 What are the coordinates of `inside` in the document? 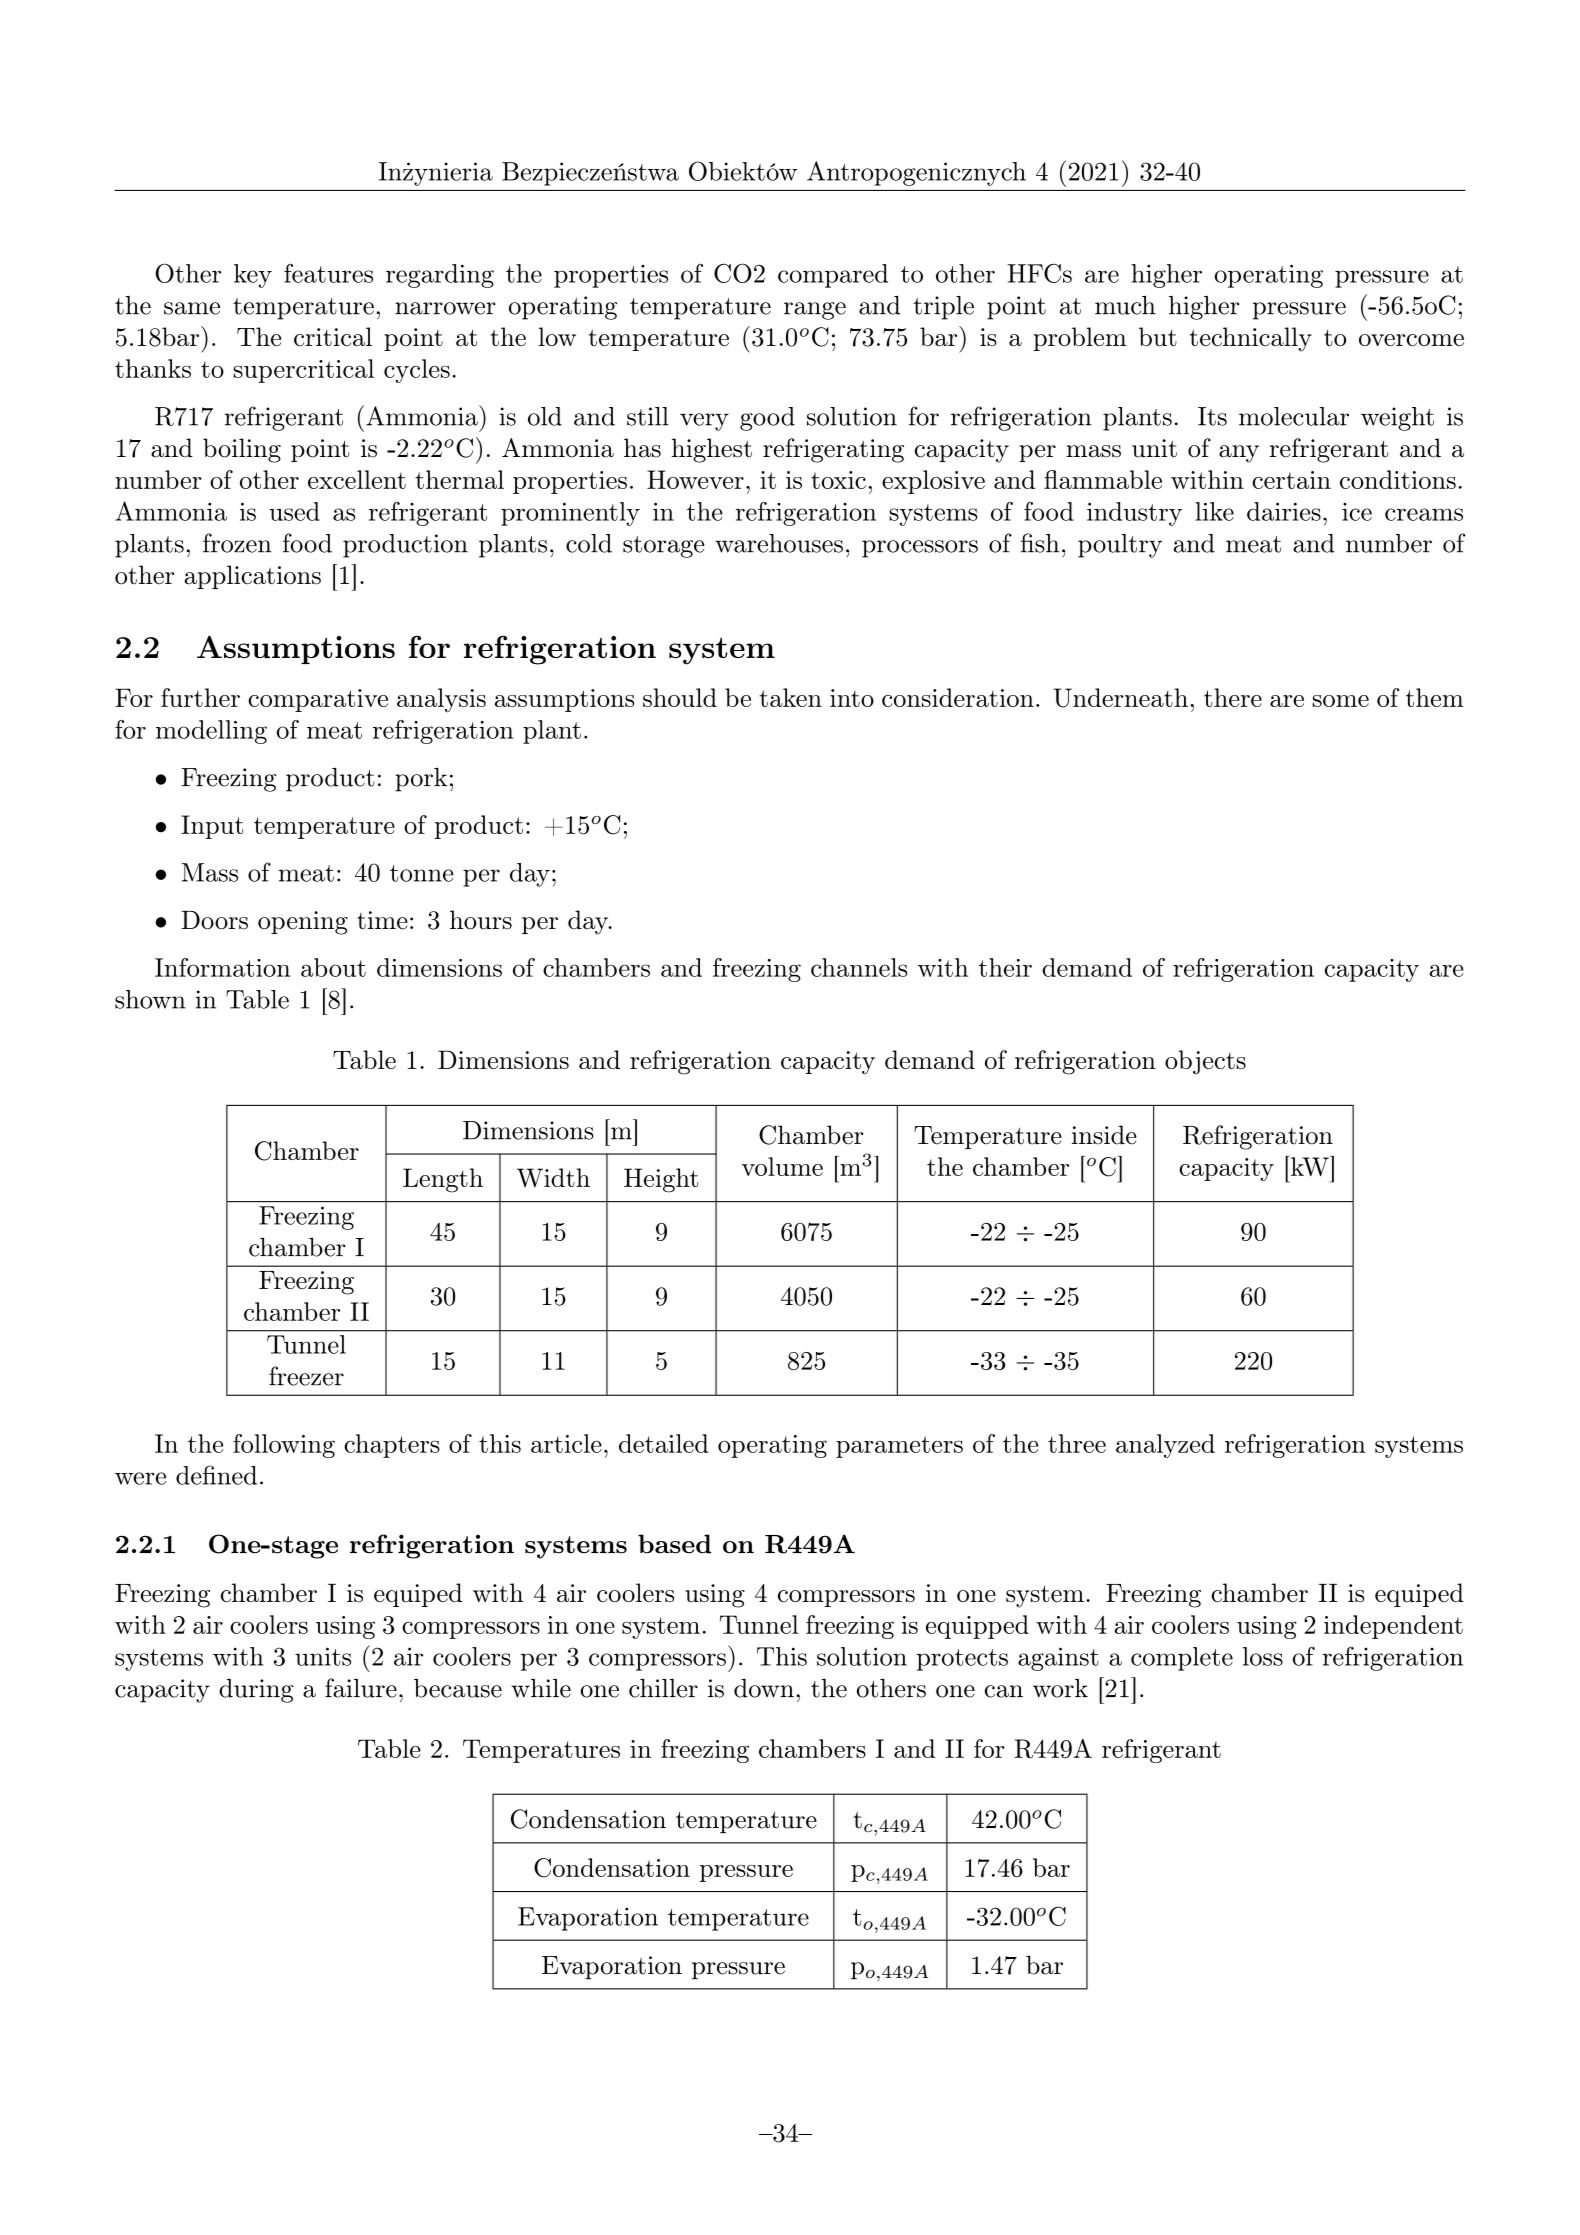 It's located at (1104, 1135).
